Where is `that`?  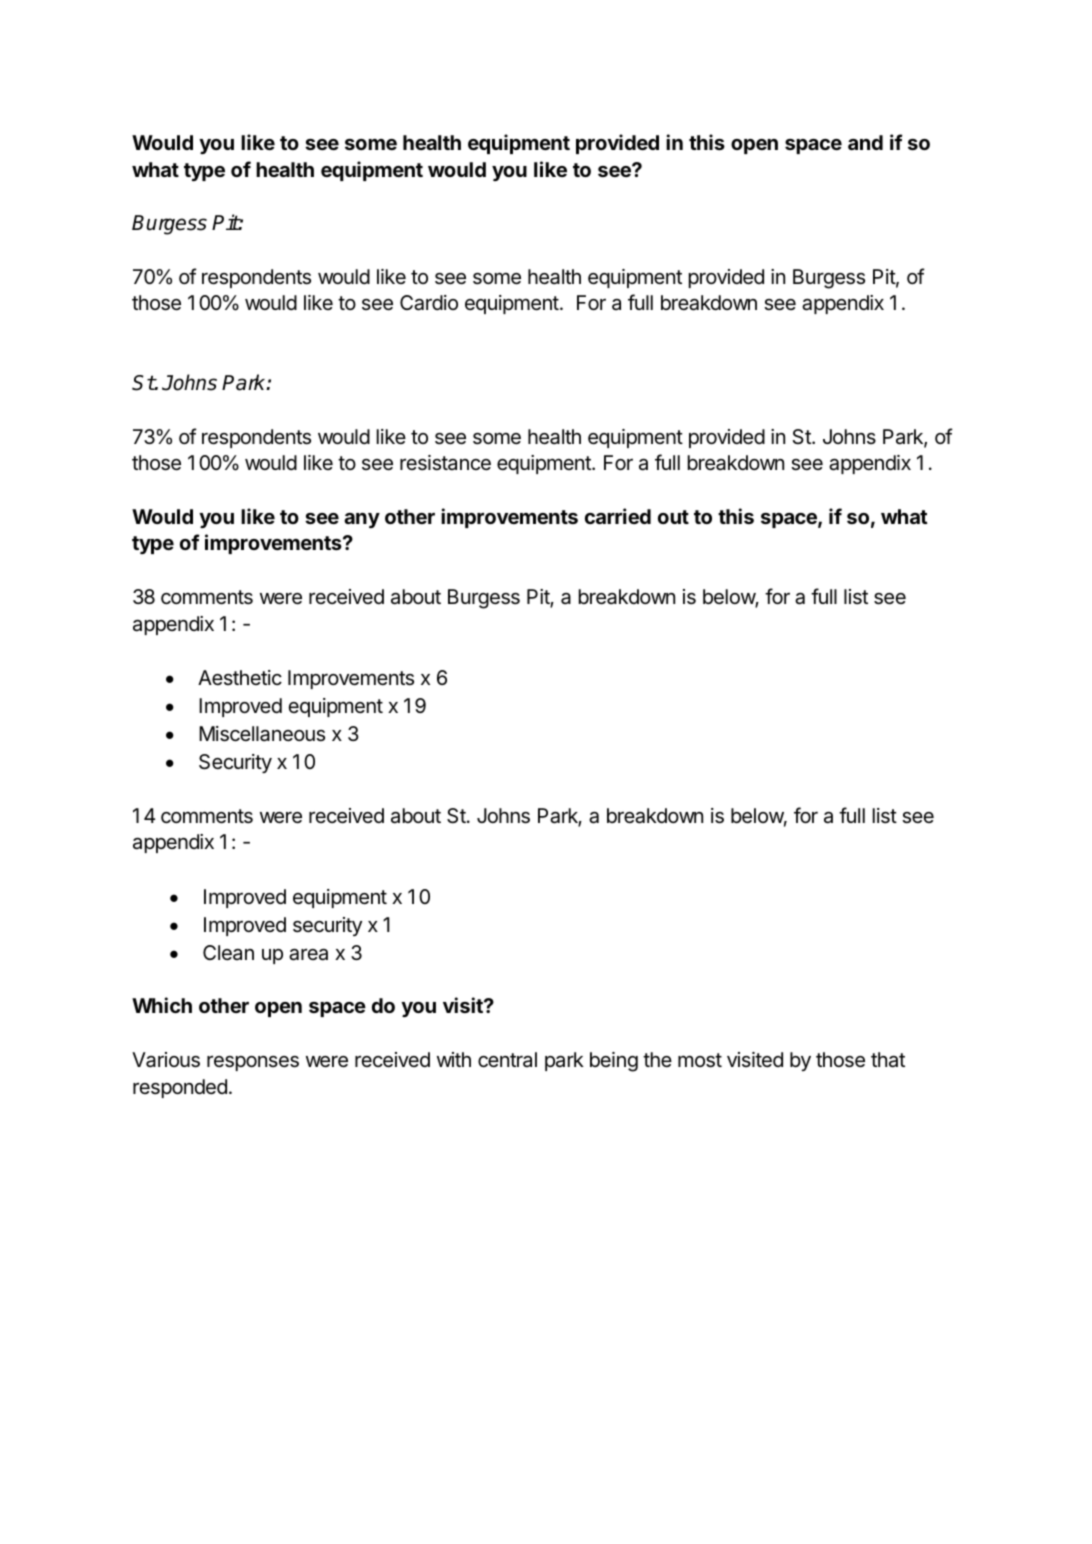 that is located at coordinates (888, 1060).
